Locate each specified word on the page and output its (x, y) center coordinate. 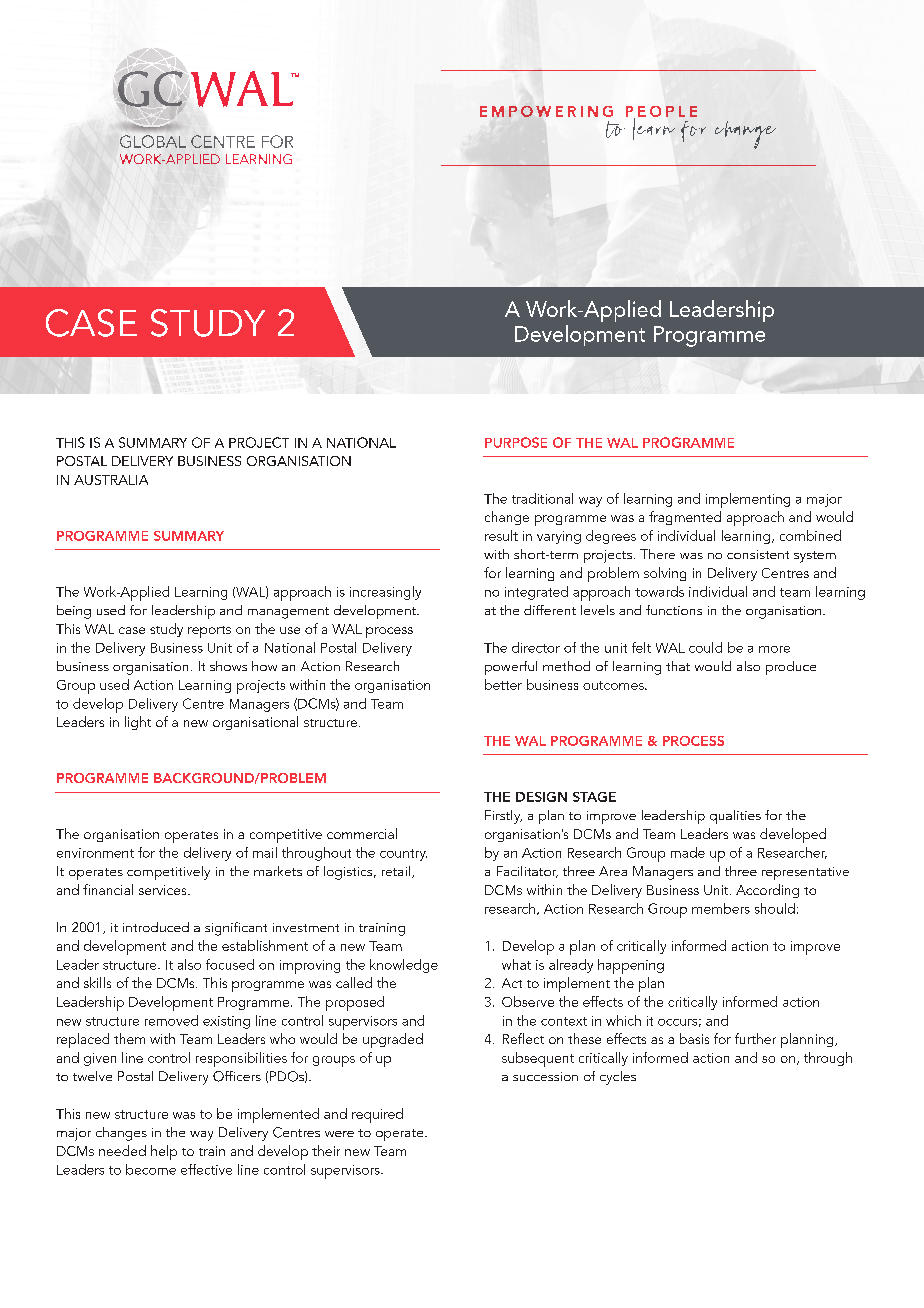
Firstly (503, 817)
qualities (735, 817)
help (164, 1152)
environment (95, 853)
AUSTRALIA (111, 480)
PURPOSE (516, 442)
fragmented (685, 518)
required (377, 1115)
